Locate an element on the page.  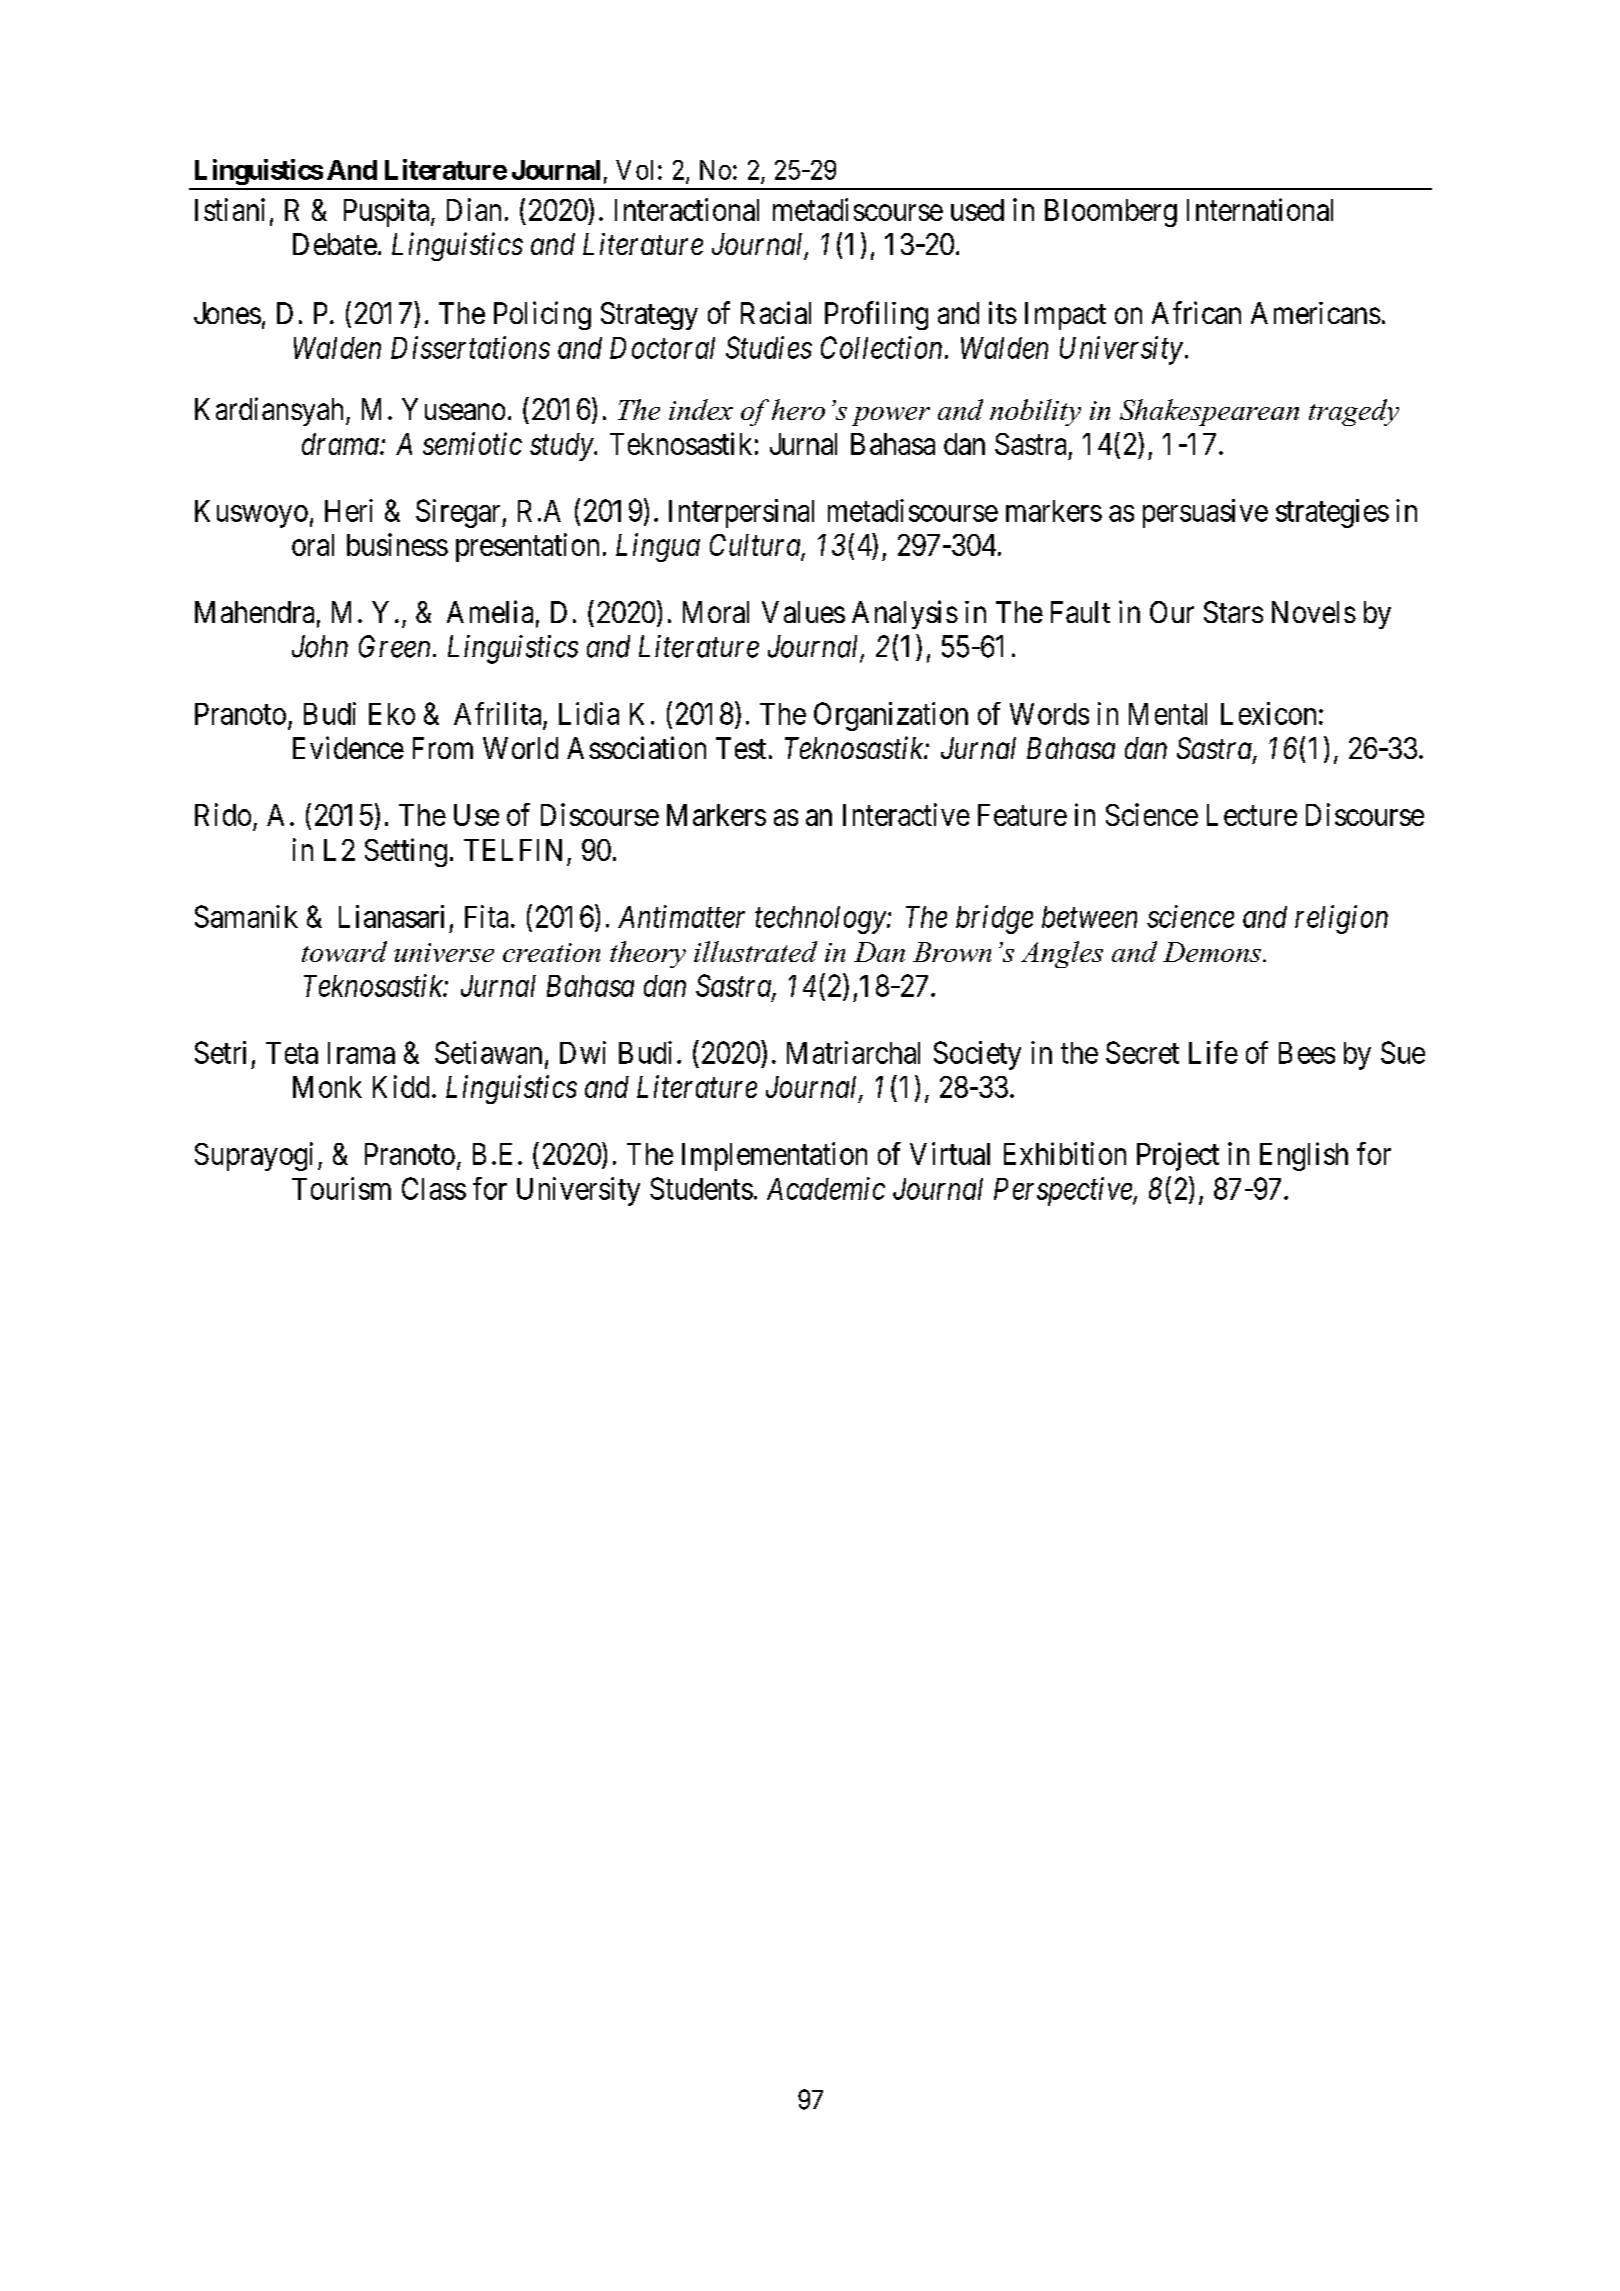
power is located at coordinates (891, 416).
